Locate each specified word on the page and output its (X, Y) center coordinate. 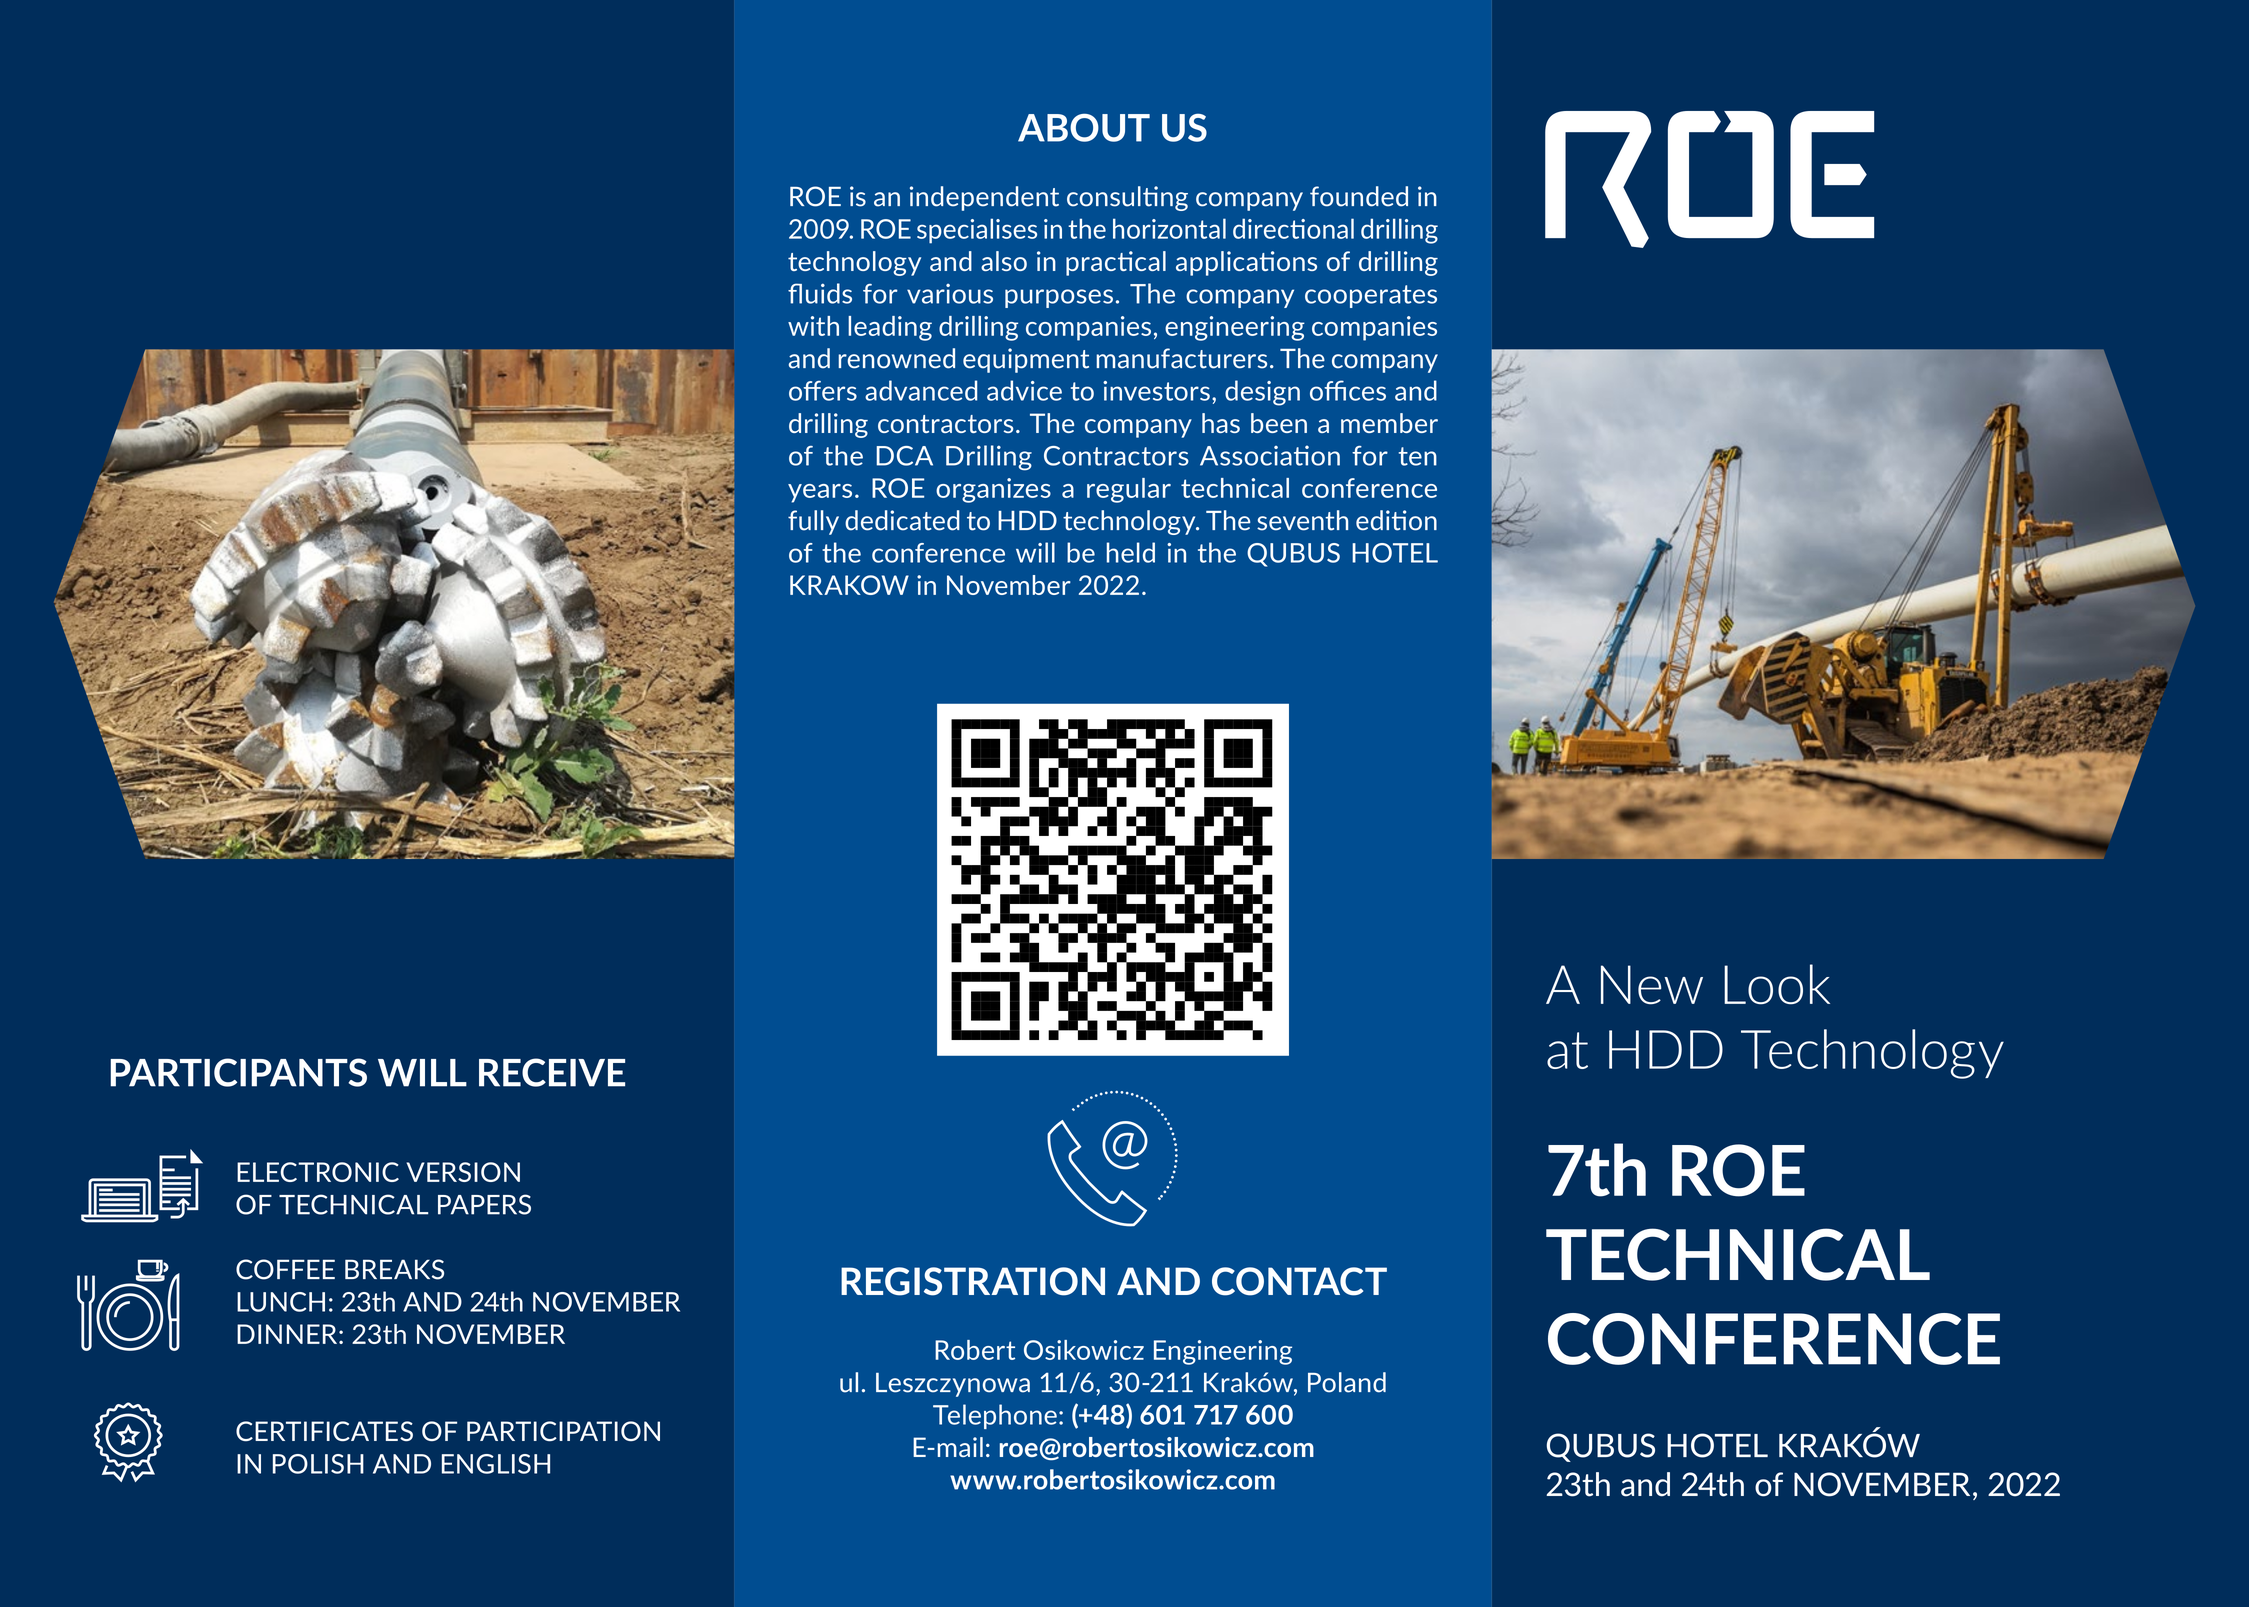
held (1131, 552)
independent (984, 198)
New (1652, 985)
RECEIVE (552, 1072)
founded (1359, 196)
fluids (820, 293)
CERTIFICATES (324, 1431)
